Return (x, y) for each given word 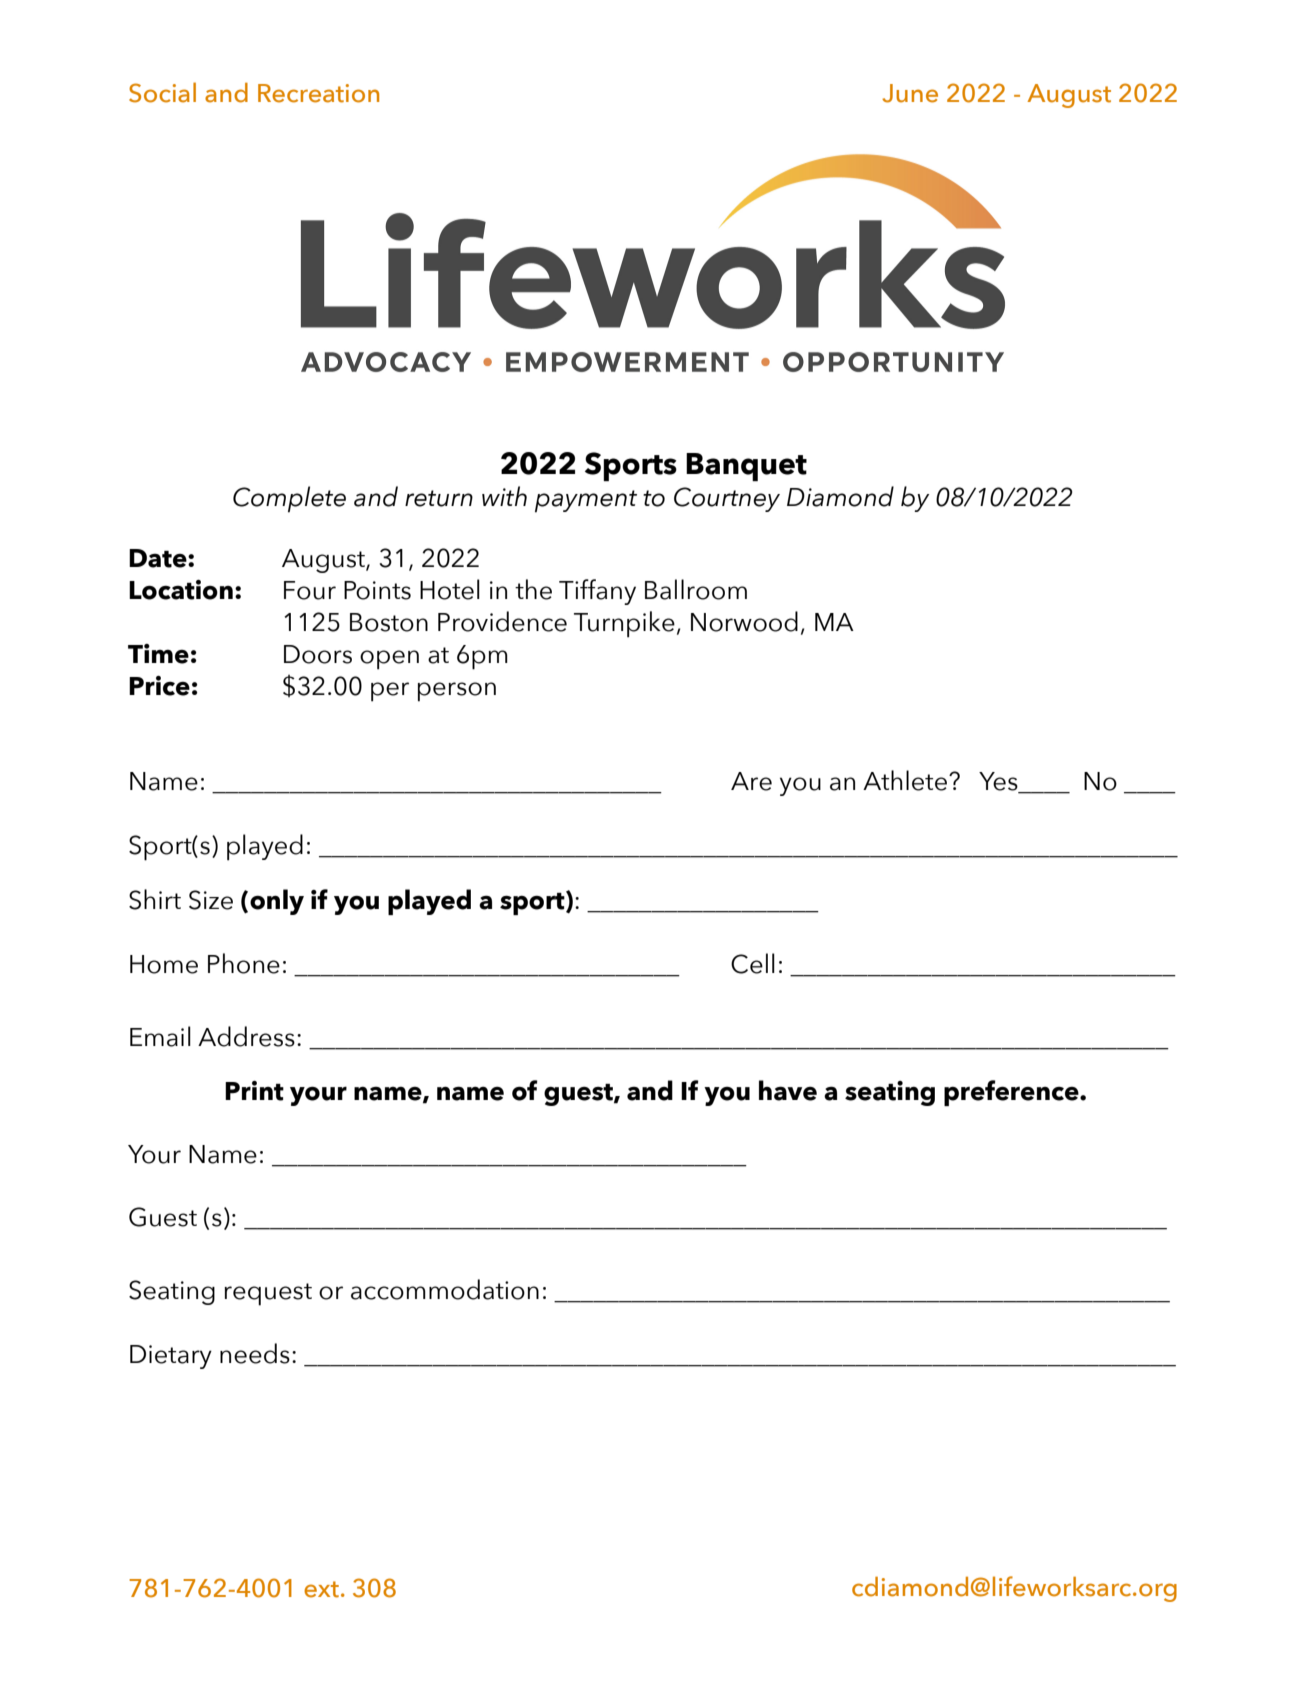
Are (751, 781)
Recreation (318, 93)
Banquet (746, 467)
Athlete (905, 780)
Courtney (727, 499)
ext (321, 1589)
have (788, 1090)
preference (1012, 1093)
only (277, 902)
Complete (289, 499)
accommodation (445, 1289)
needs (255, 1353)
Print (254, 1091)
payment (586, 501)
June (910, 93)
